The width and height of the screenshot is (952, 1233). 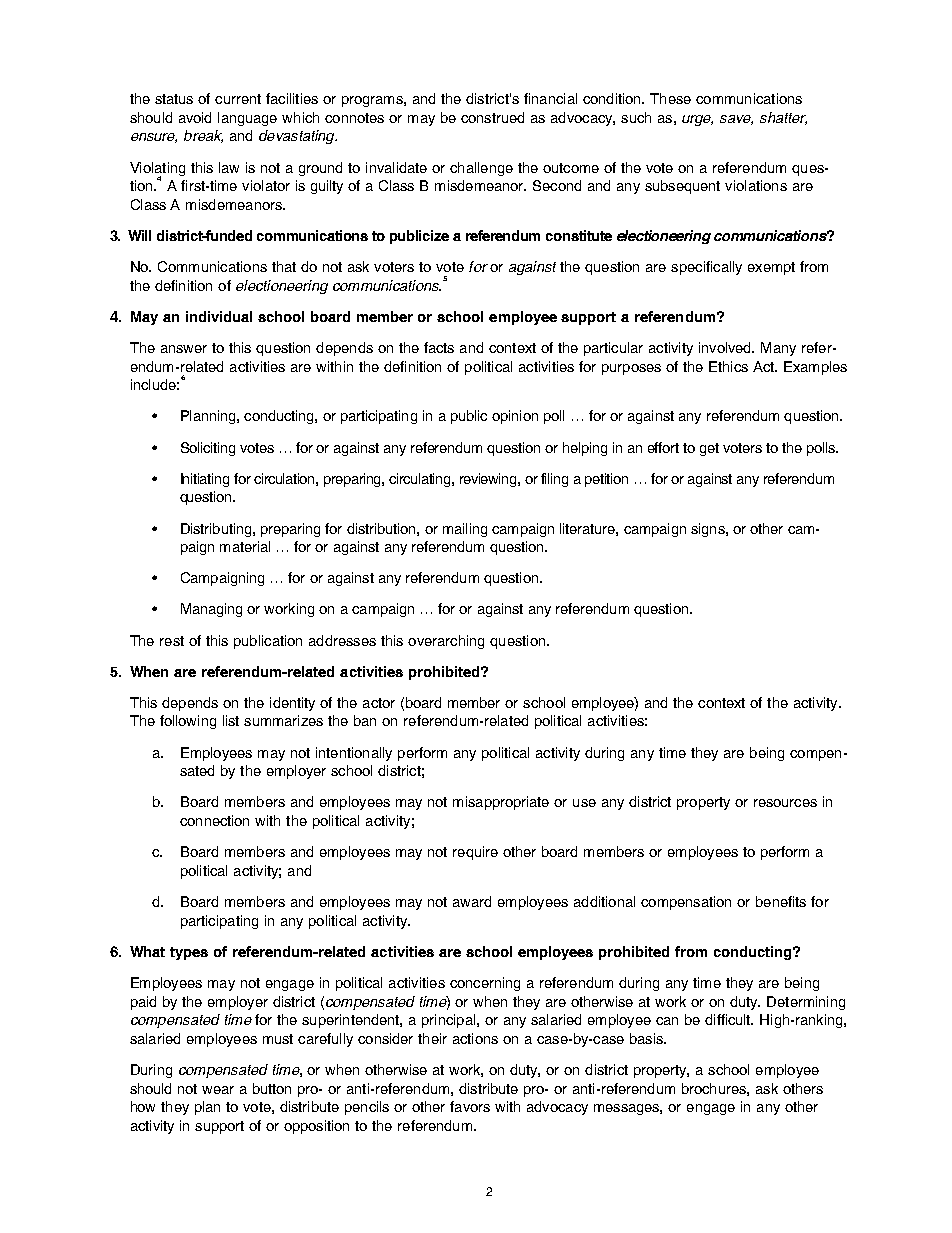 What do you see at coordinates (203, 136) in the screenshot?
I see `break` at bounding box center [203, 136].
